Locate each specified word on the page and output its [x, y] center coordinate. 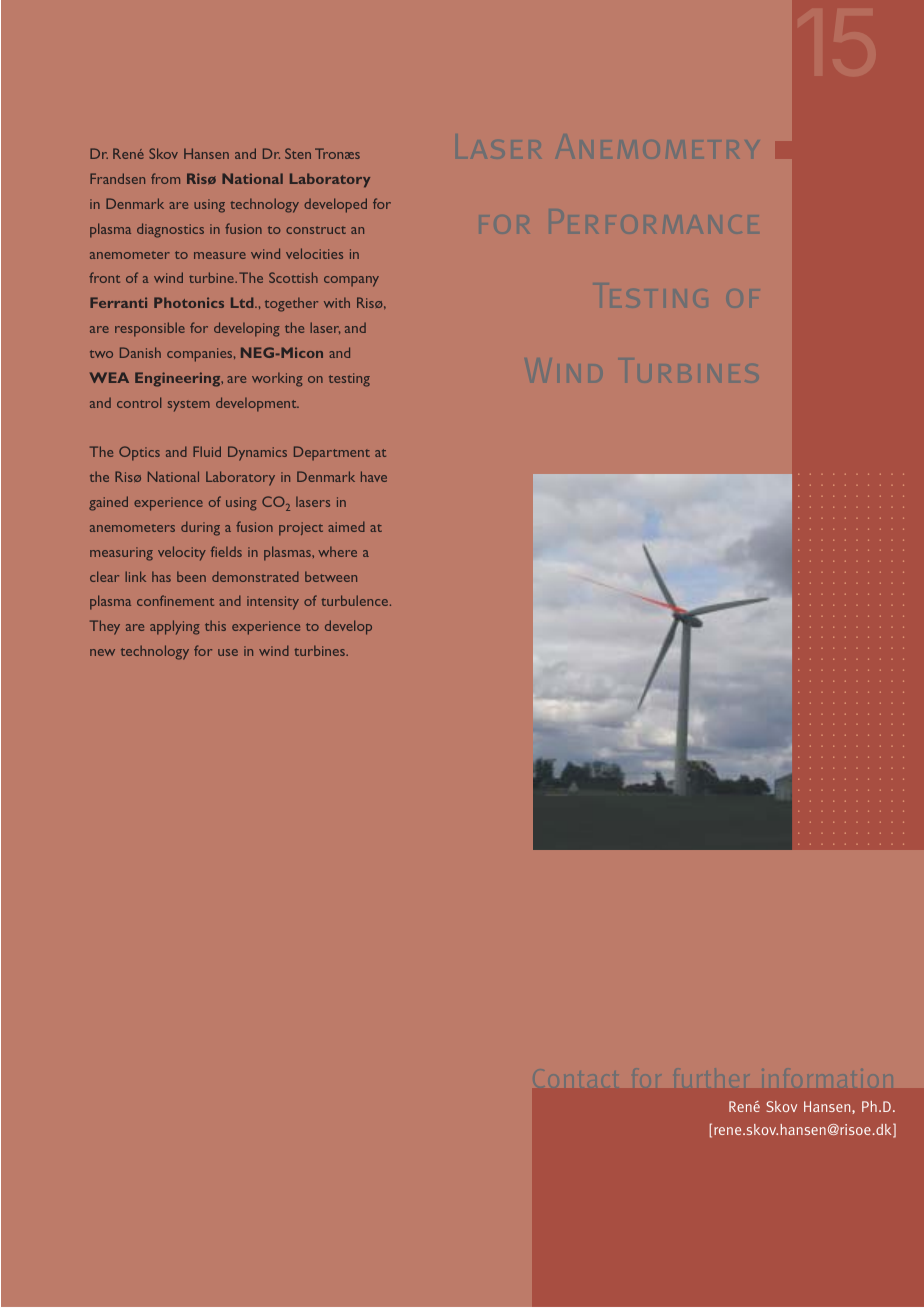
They [105, 627]
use [228, 652]
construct [316, 230]
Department [332, 453]
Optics [139, 453]
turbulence [355, 600]
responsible [150, 329]
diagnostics [170, 230]
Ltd [243, 302]
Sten [298, 153]
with [337, 302]
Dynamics [257, 453]
